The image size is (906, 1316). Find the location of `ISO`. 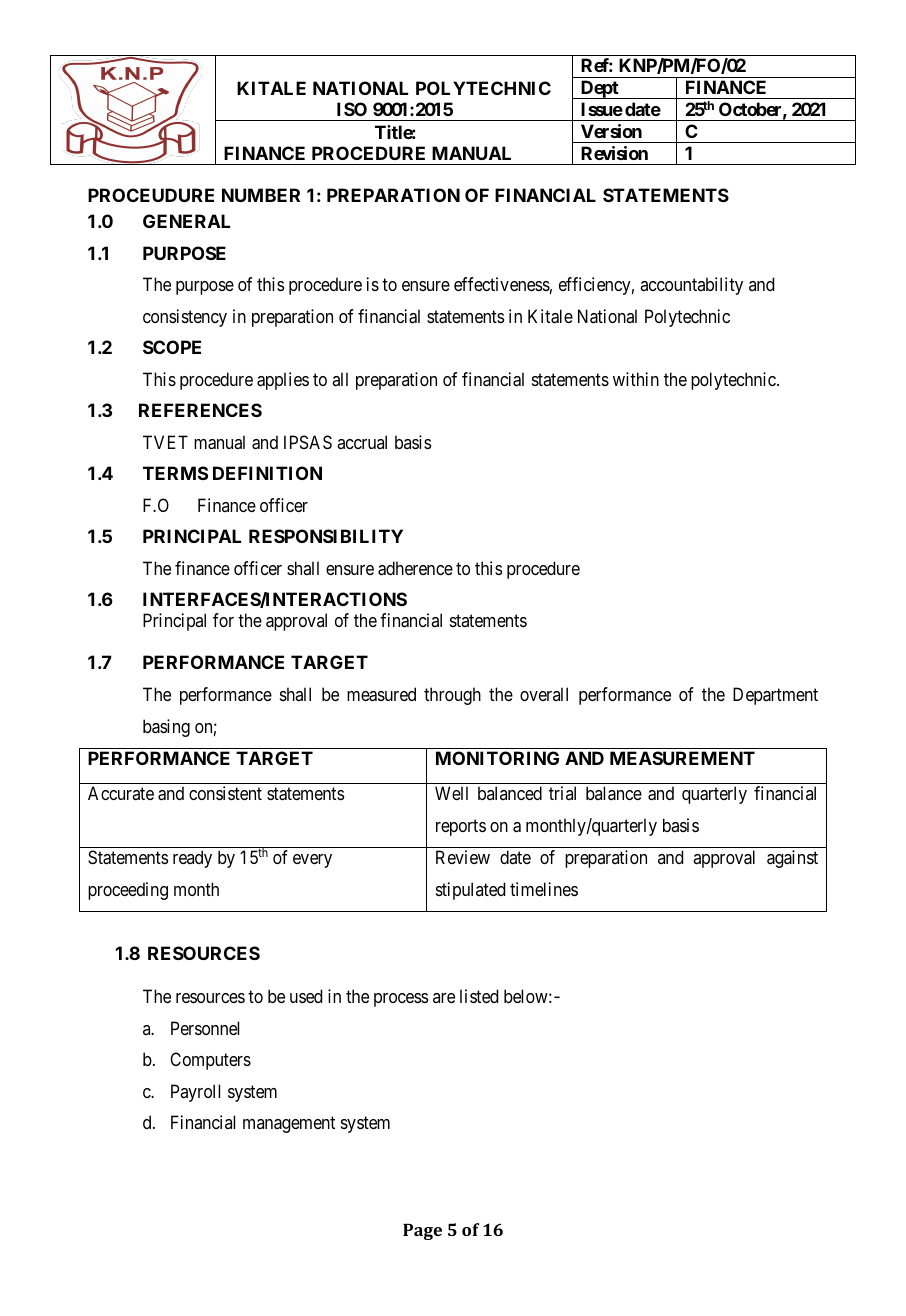

ISO is located at coordinates (352, 109).
